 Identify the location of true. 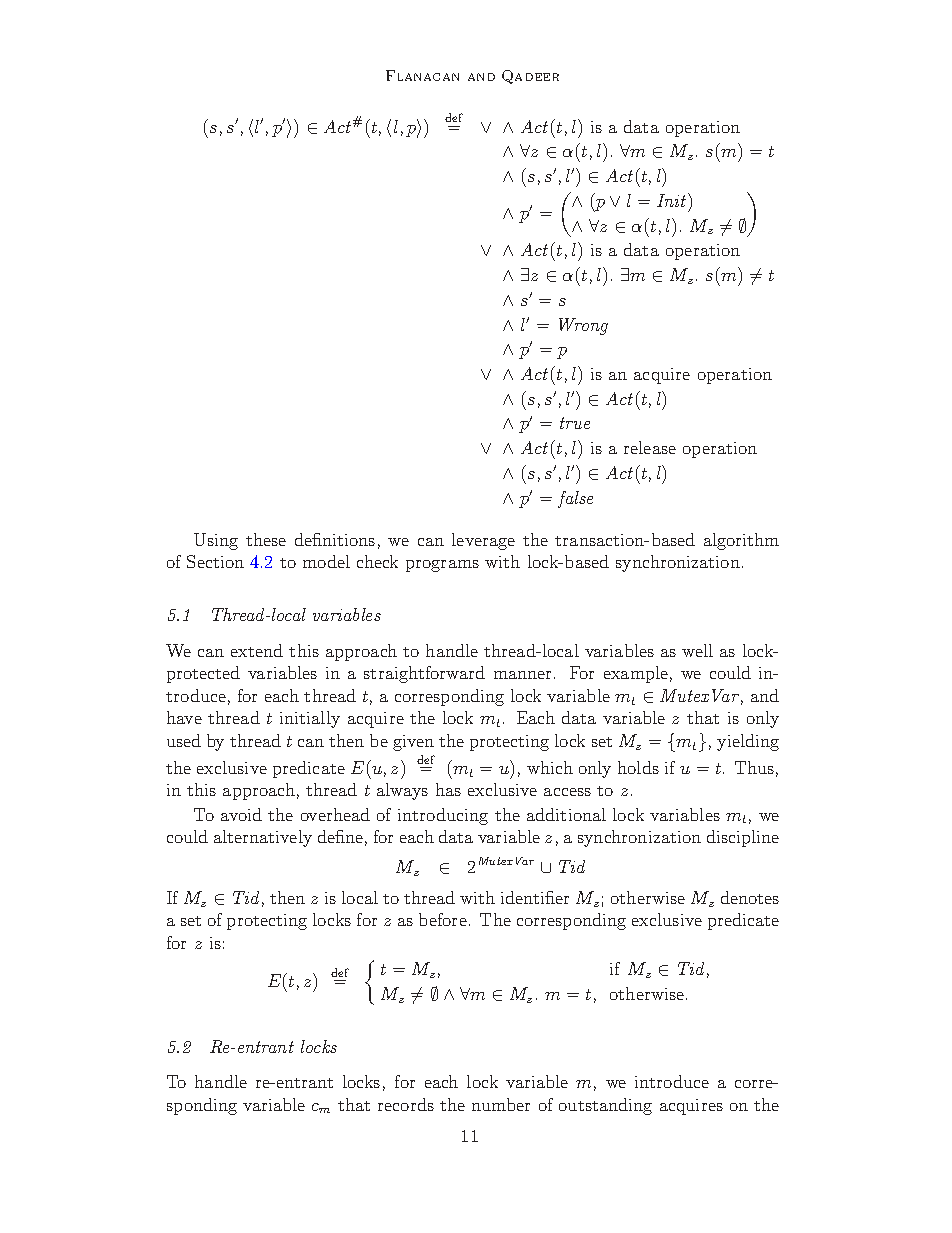
(575, 423).
